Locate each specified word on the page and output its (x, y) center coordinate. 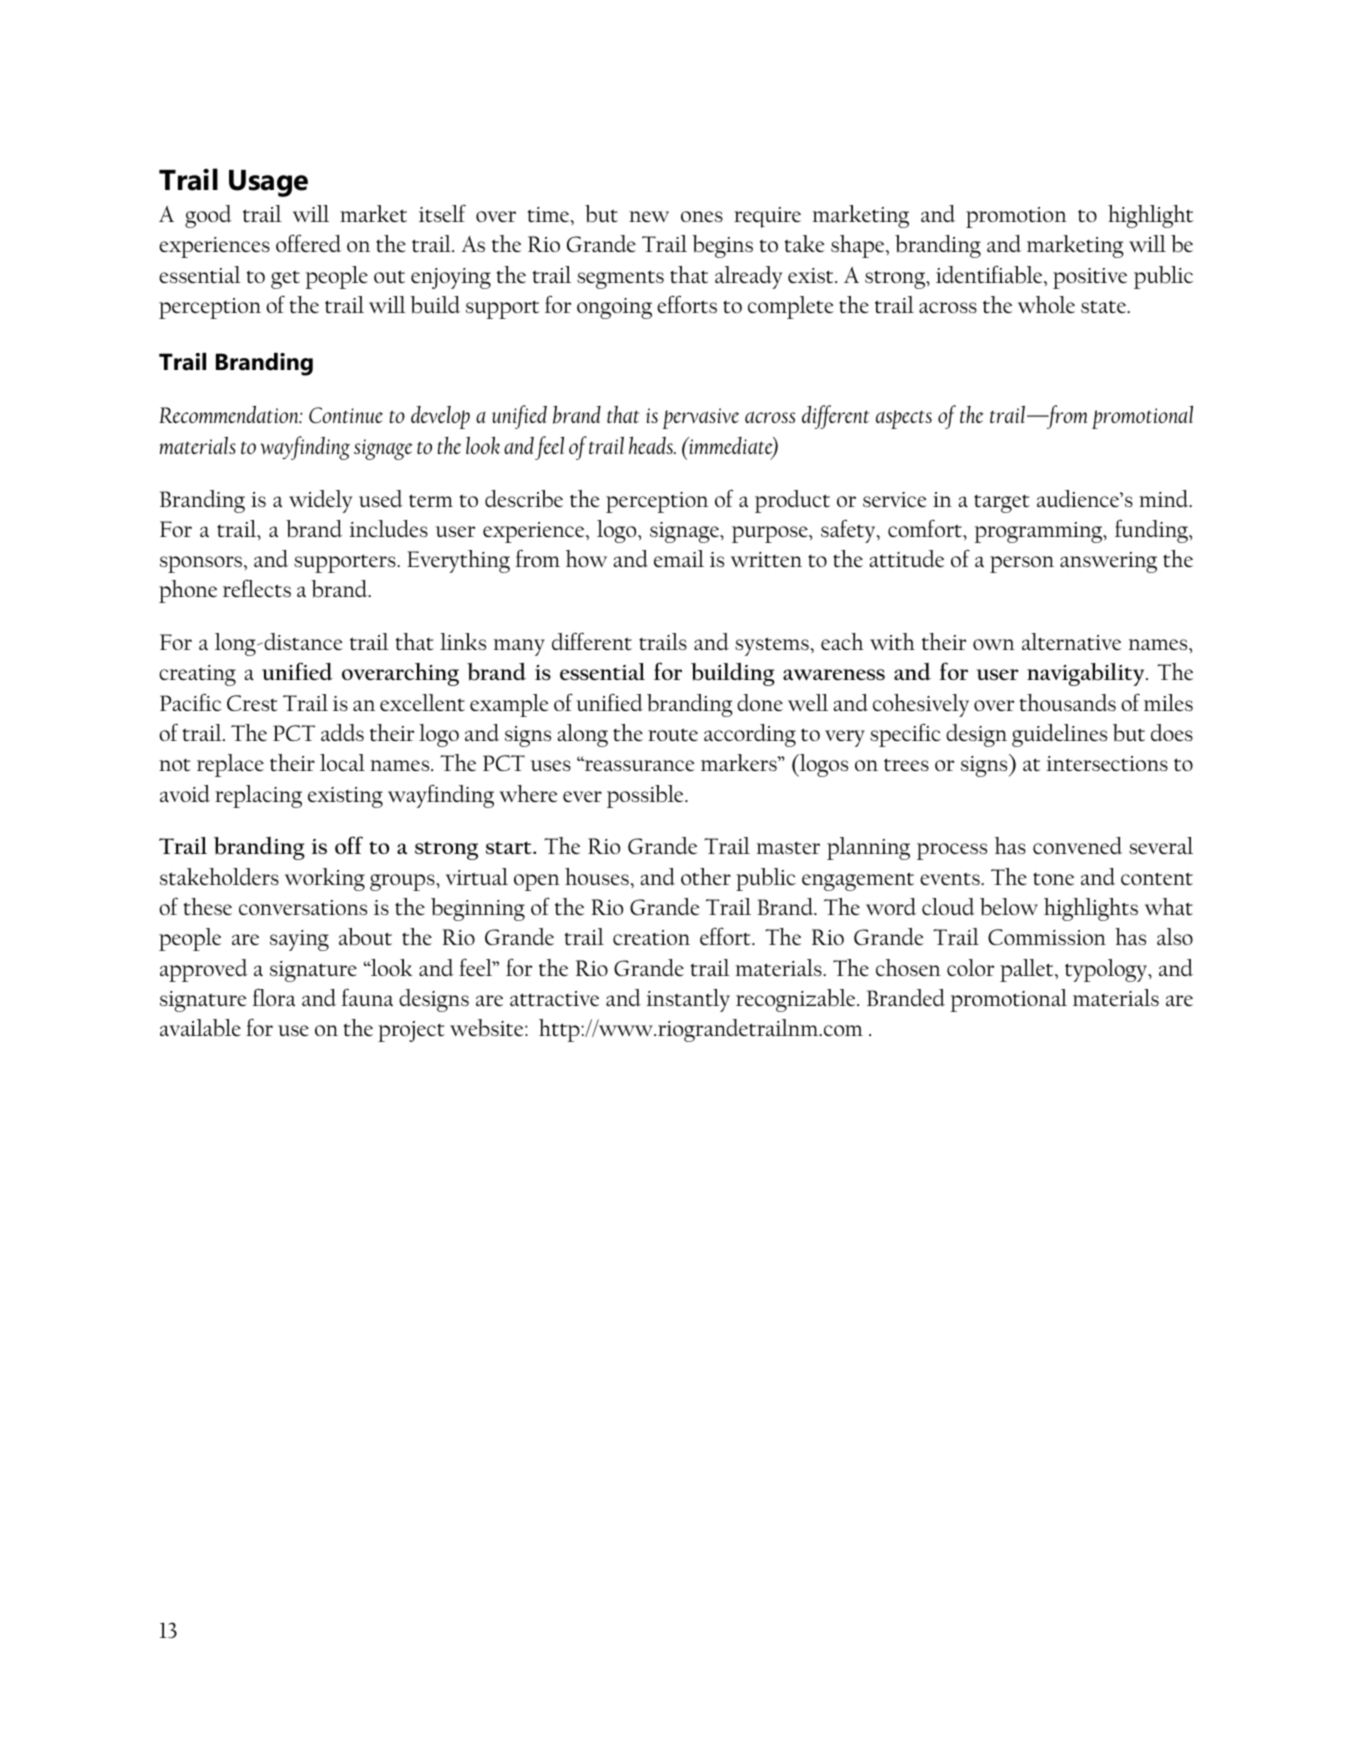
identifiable (990, 274)
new (649, 216)
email (679, 558)
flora (274, 997)
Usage (268, 183)
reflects (257, 588)
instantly (688, 1000)
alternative (1071, 642)
